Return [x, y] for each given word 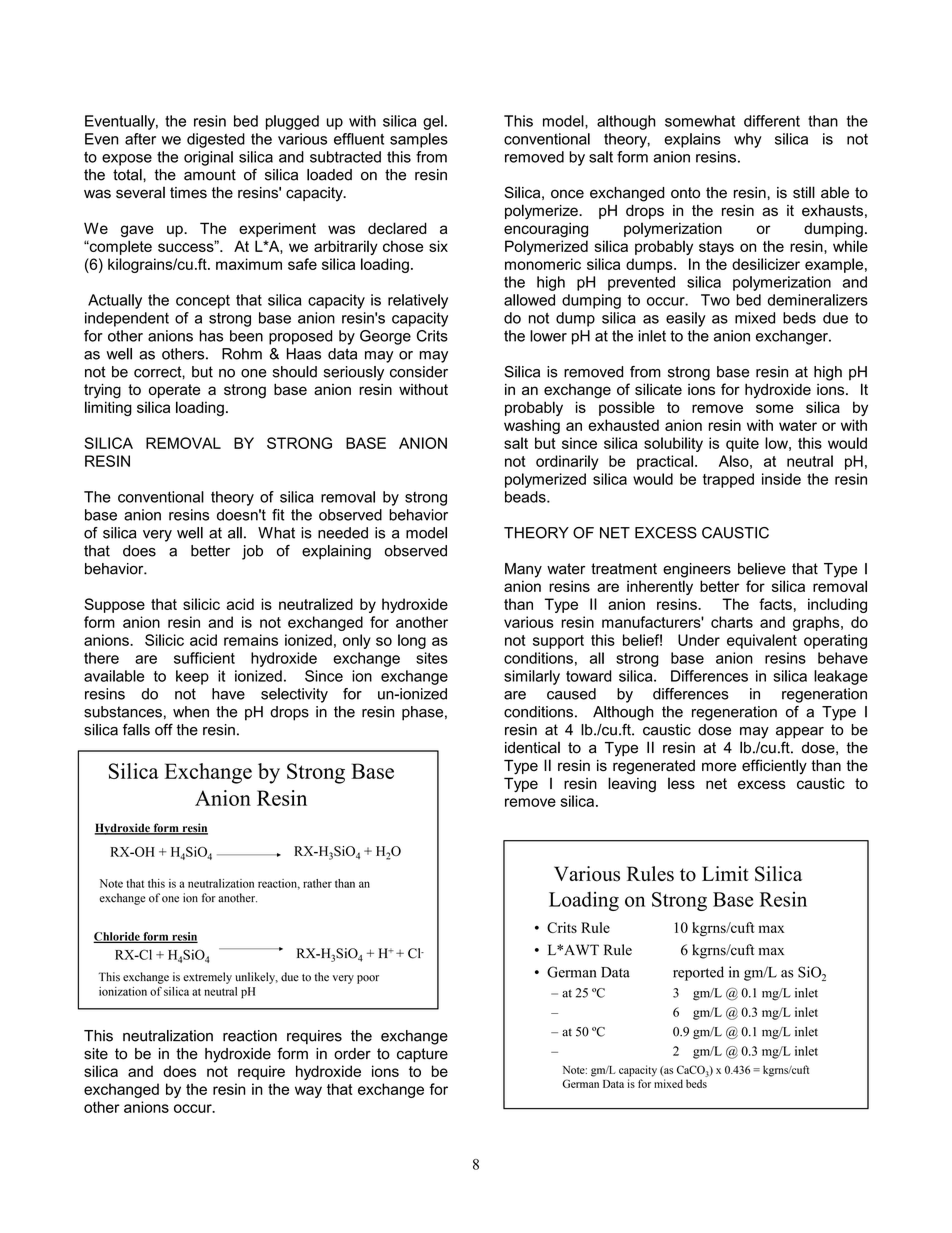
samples [419, 140]
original [208, 158]
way [308, 1092]
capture [422, 1055]
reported [698, 973]
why [748, 140]
